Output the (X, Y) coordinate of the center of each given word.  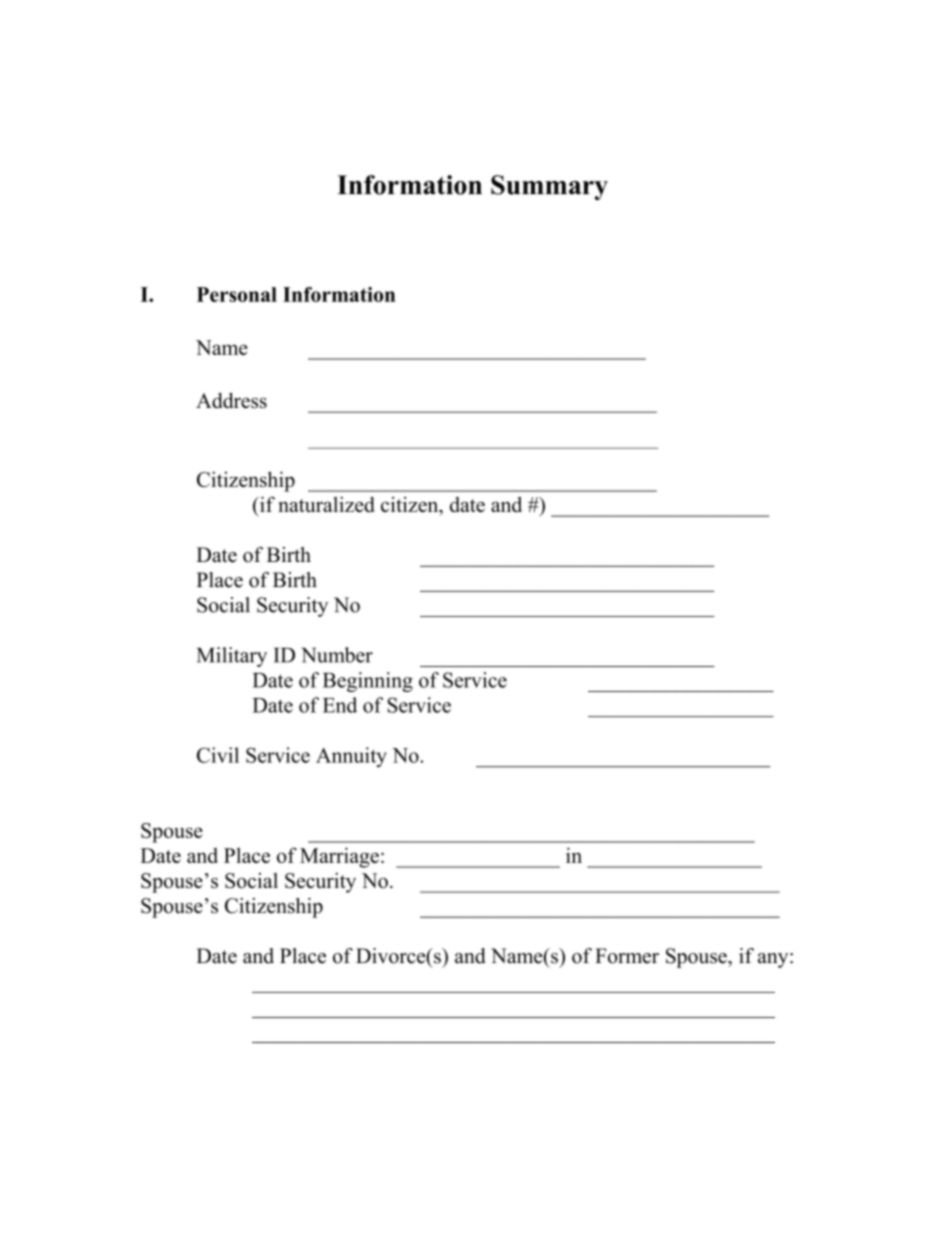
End (340, 705)
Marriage (339, 857)
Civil (218, 755)
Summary (549, 187)
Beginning (368, 682)
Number (337, 655)
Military (232, 657)
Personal (237, 294)
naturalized (326, 504)
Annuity (351, 757)
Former (627, 956)
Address (231, 400)
